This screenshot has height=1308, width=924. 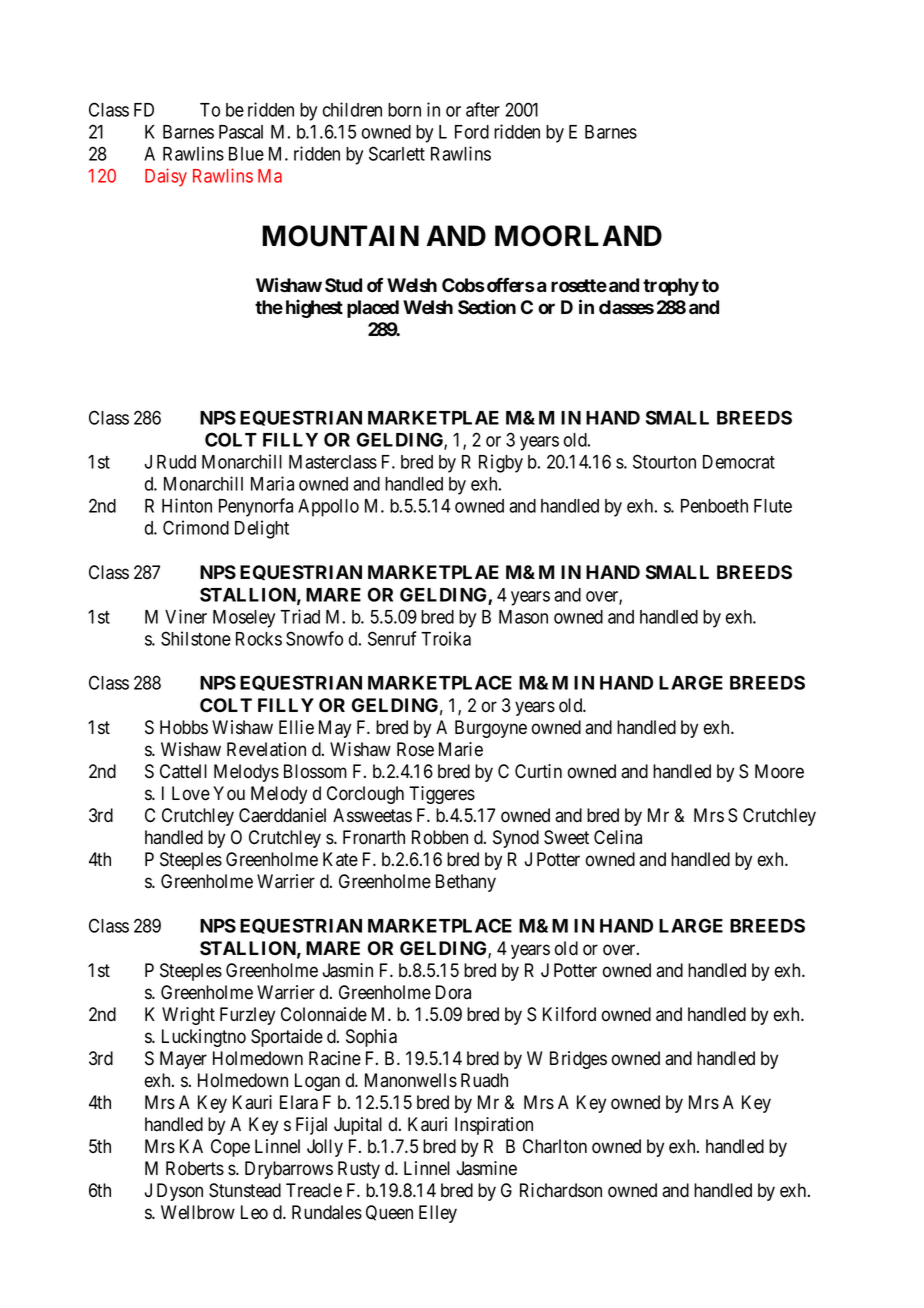 I want to click on Leo, so click(x=254, y=1212).
